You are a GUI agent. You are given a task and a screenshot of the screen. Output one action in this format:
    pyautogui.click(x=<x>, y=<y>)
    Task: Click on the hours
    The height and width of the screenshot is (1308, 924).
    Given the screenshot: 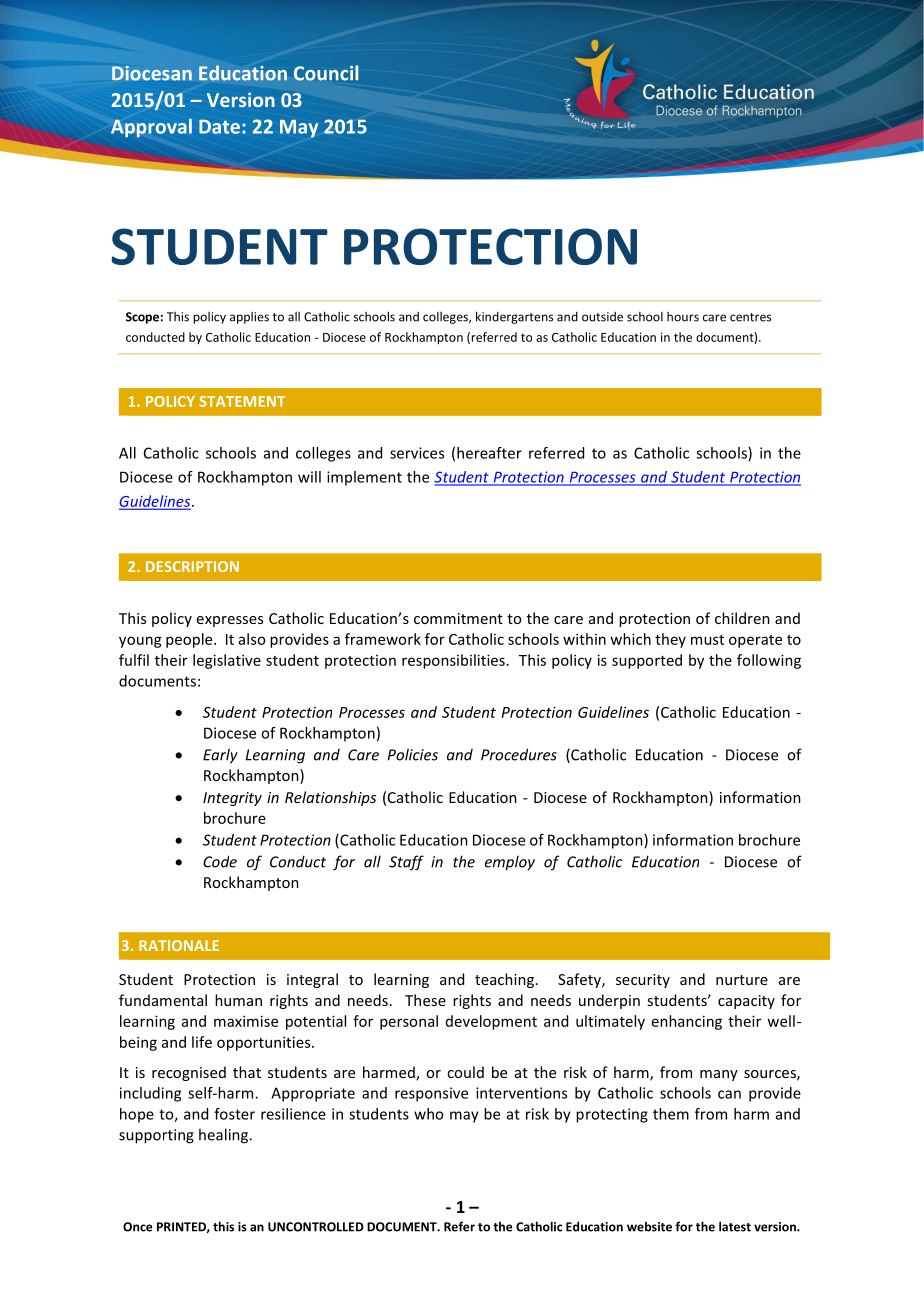 What is the action you would take?
    pyautogui.click(x=683, y=317)
